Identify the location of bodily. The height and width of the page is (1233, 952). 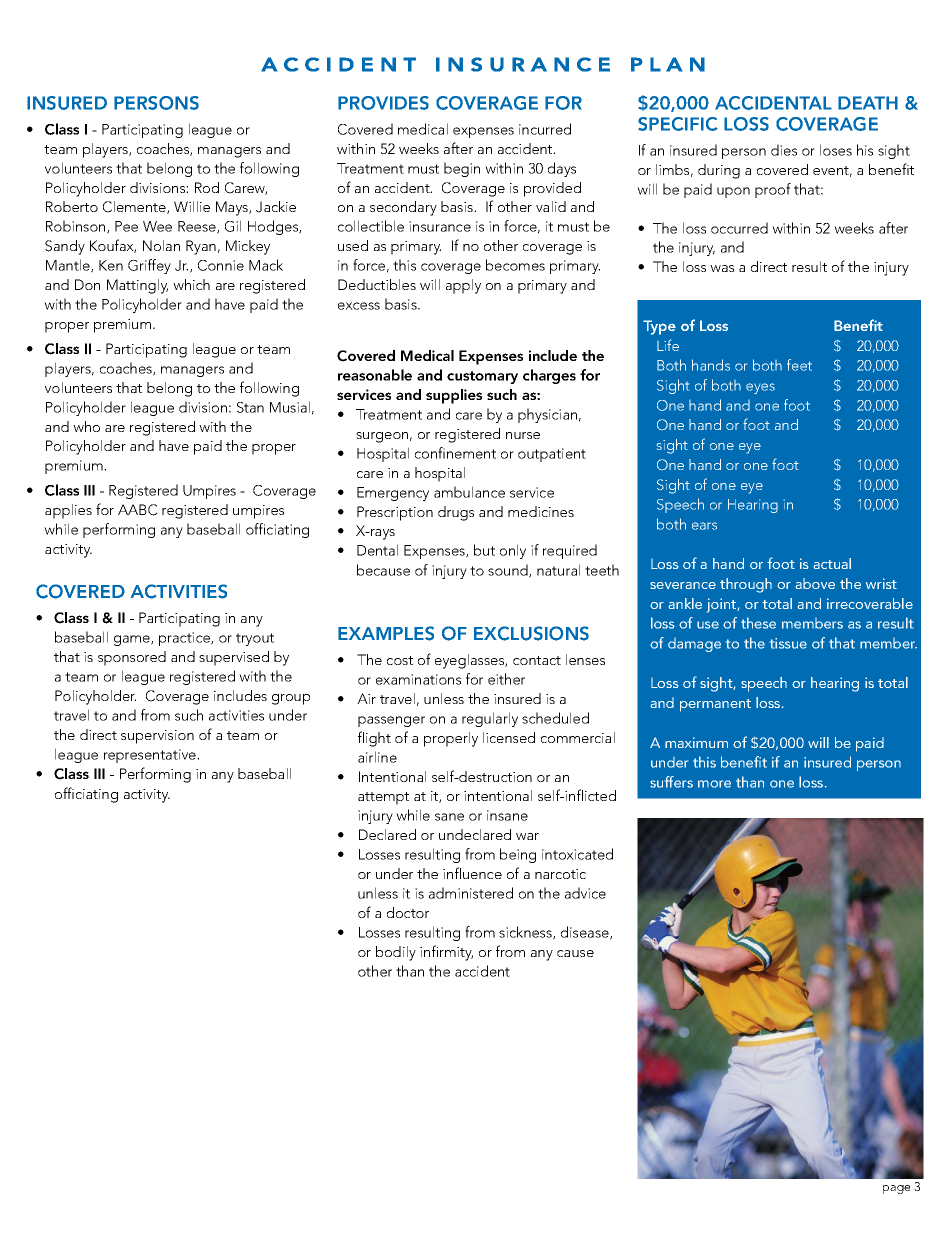
(396, 953).
